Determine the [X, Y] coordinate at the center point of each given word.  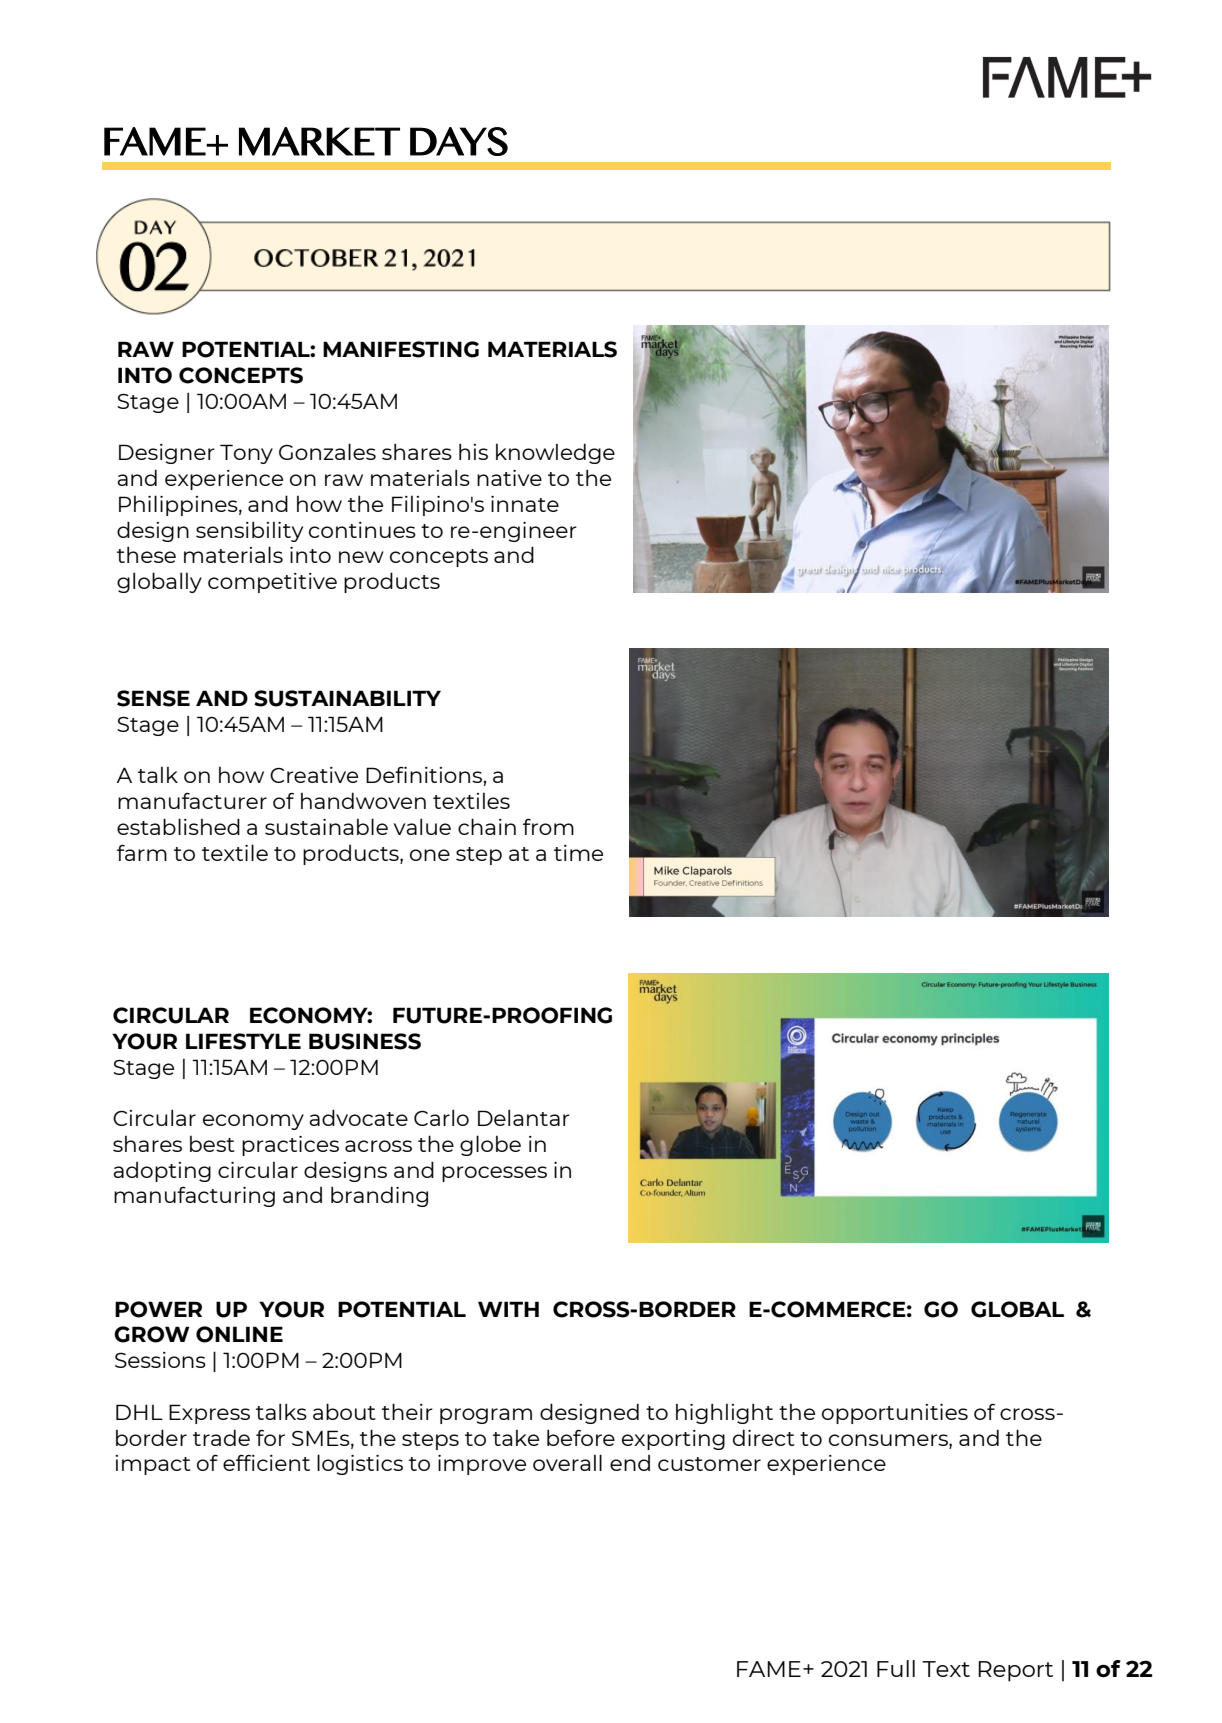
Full [896, 1668]
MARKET [319, 141]
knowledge [555, 453]
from [548, 827]
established [178, 826]
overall [567, 1462]
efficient [266, 1463]
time [578, 853]
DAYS [459, 141]
